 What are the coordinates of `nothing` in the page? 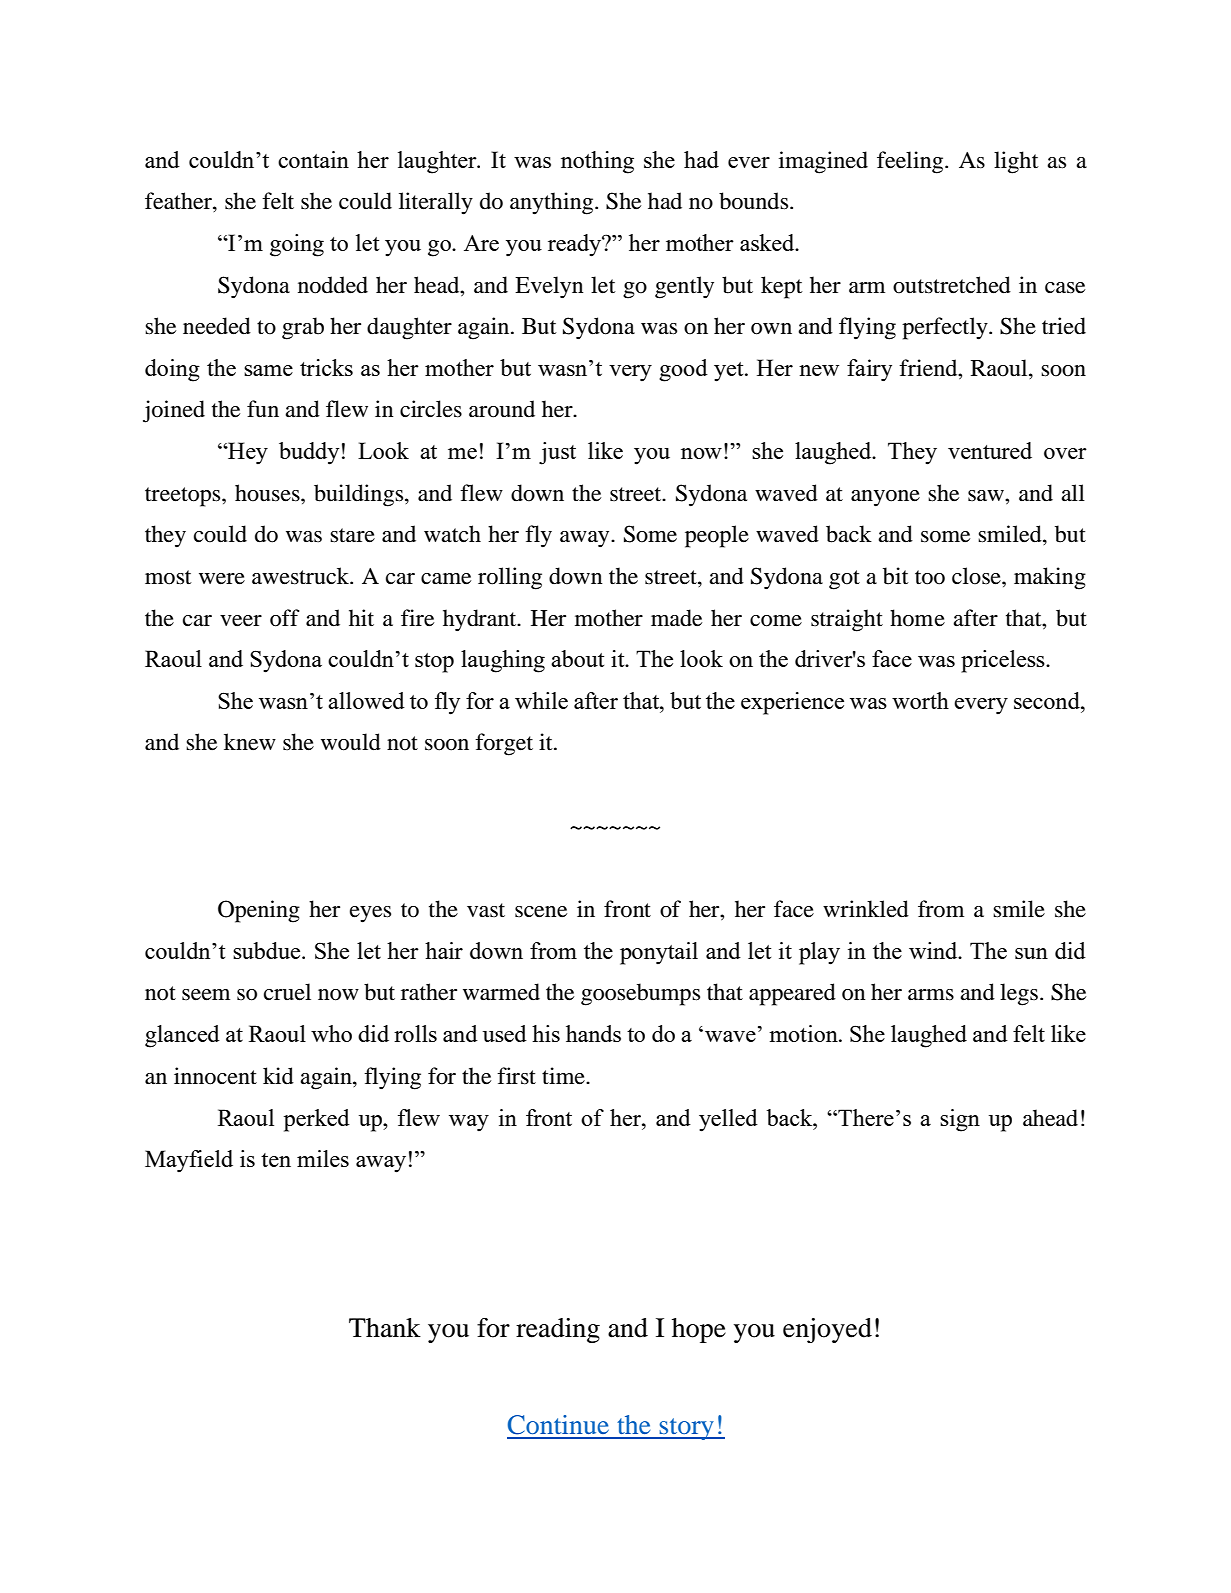 It's located at (597, 162).
